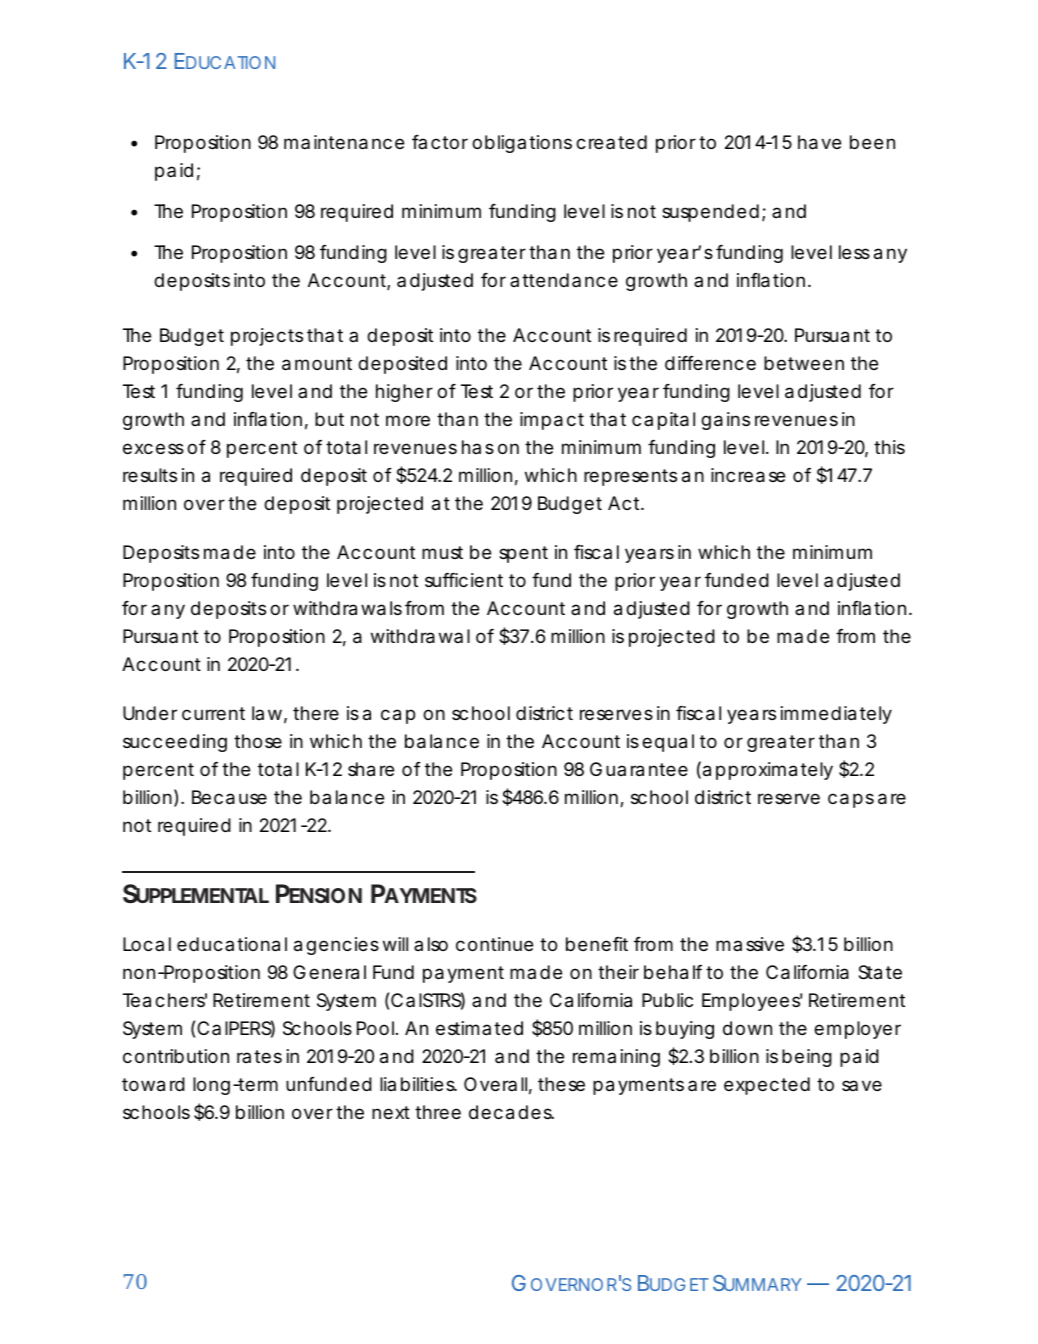 Image resolution: width=1038 pixels, height=1344 pixels. Describe the element at coordinates (804, 363) in the screenshot. I see `between` at that location.
